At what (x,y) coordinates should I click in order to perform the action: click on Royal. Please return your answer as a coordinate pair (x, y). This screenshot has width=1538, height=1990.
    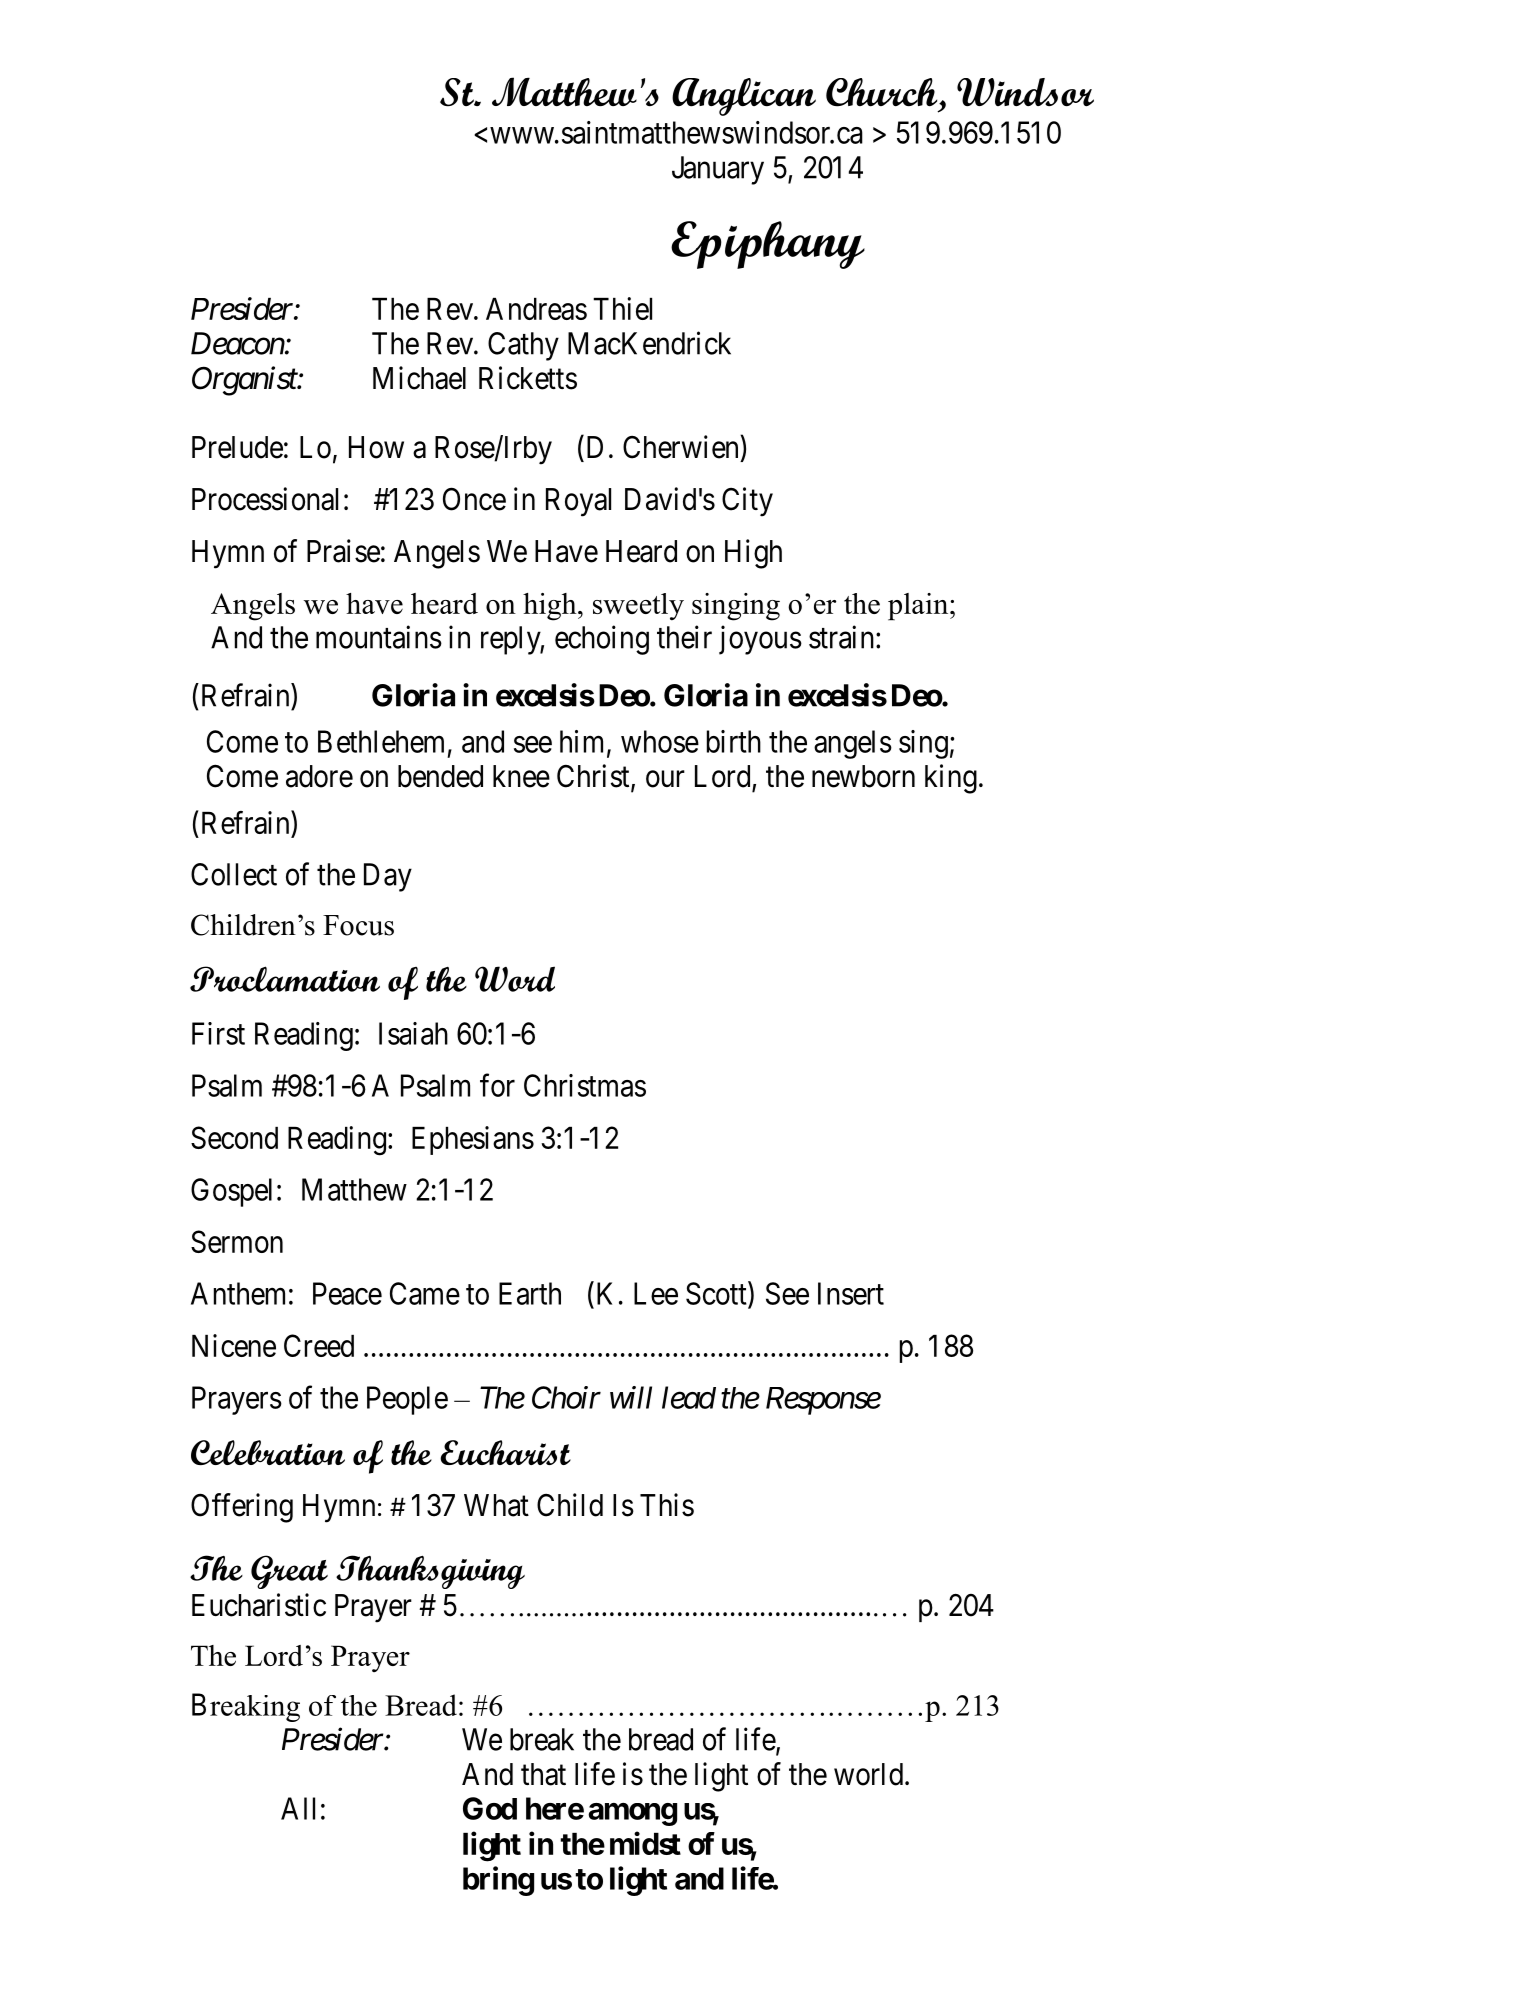
    Looking at the image, I should click on (578, 502).
